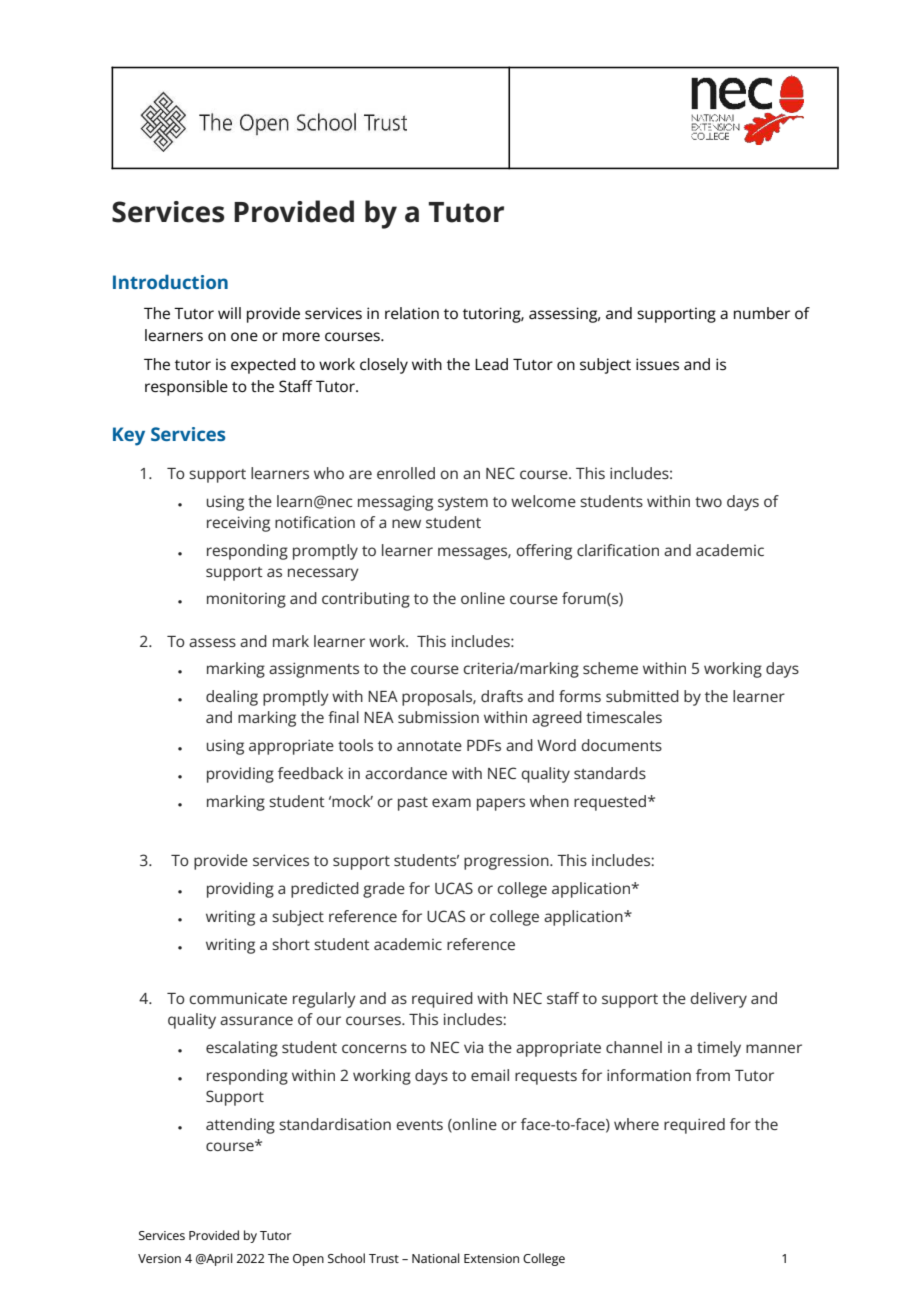 Image resolution: width=924 pixels, height=1307 pixels. Describe the element at coordinates (232, 698) in the page. I see `dealing` at that location.
